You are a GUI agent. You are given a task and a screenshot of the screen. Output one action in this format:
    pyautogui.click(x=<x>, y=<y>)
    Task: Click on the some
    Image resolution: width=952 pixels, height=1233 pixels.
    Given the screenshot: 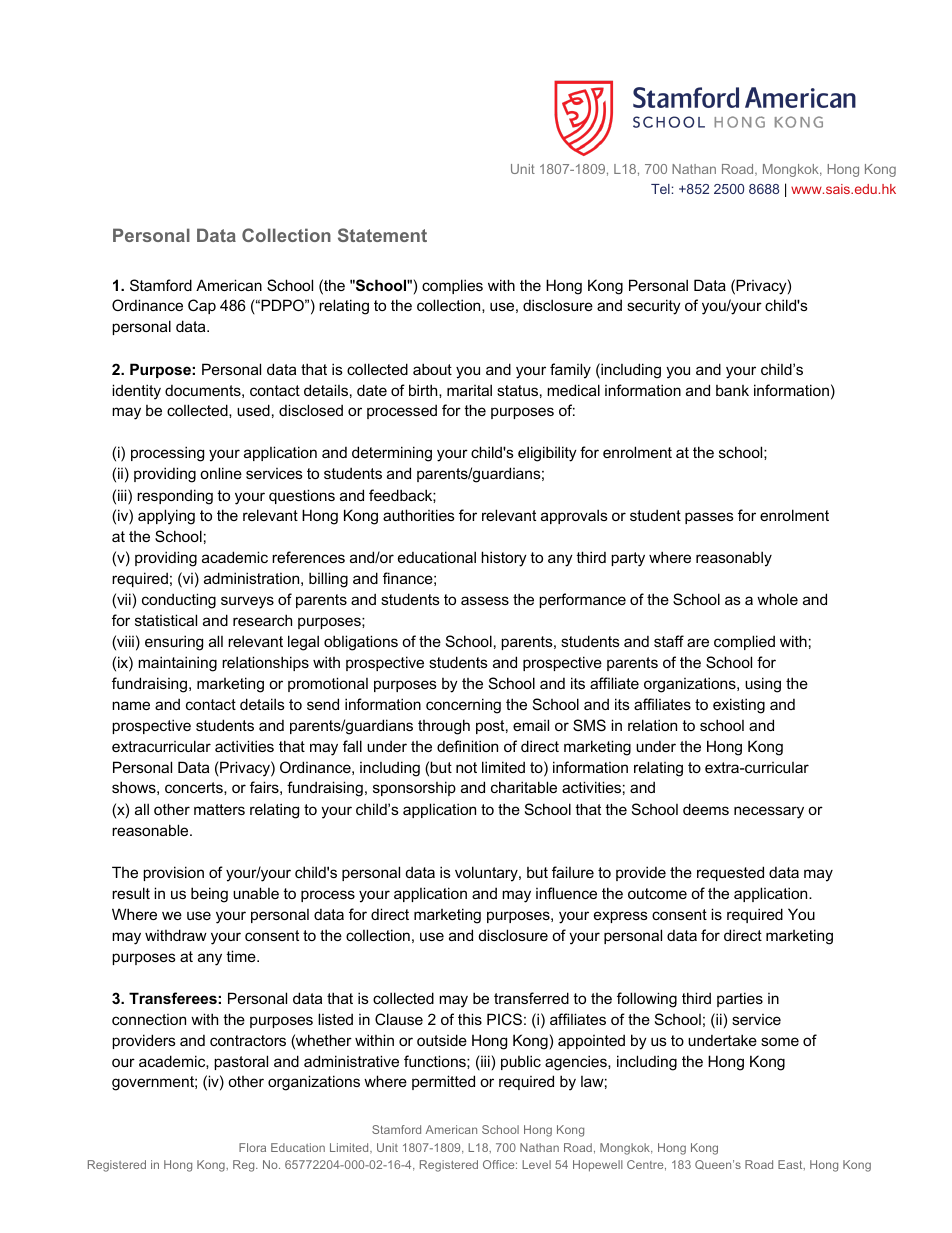 What is the action you would take?
    pyautogui.click(x=780, y=1041)
